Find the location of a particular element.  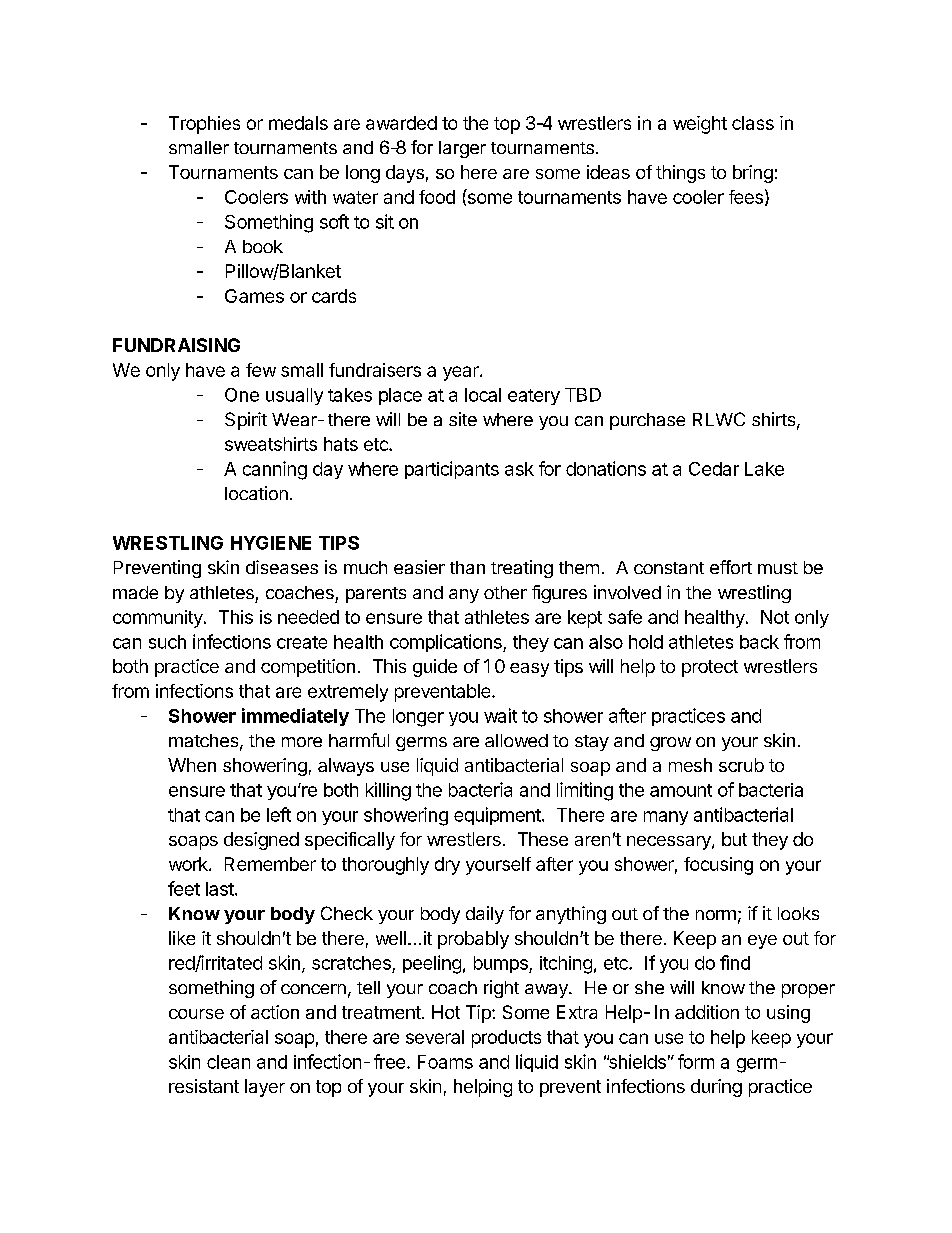

larger is located at coordinates (462, 149).
